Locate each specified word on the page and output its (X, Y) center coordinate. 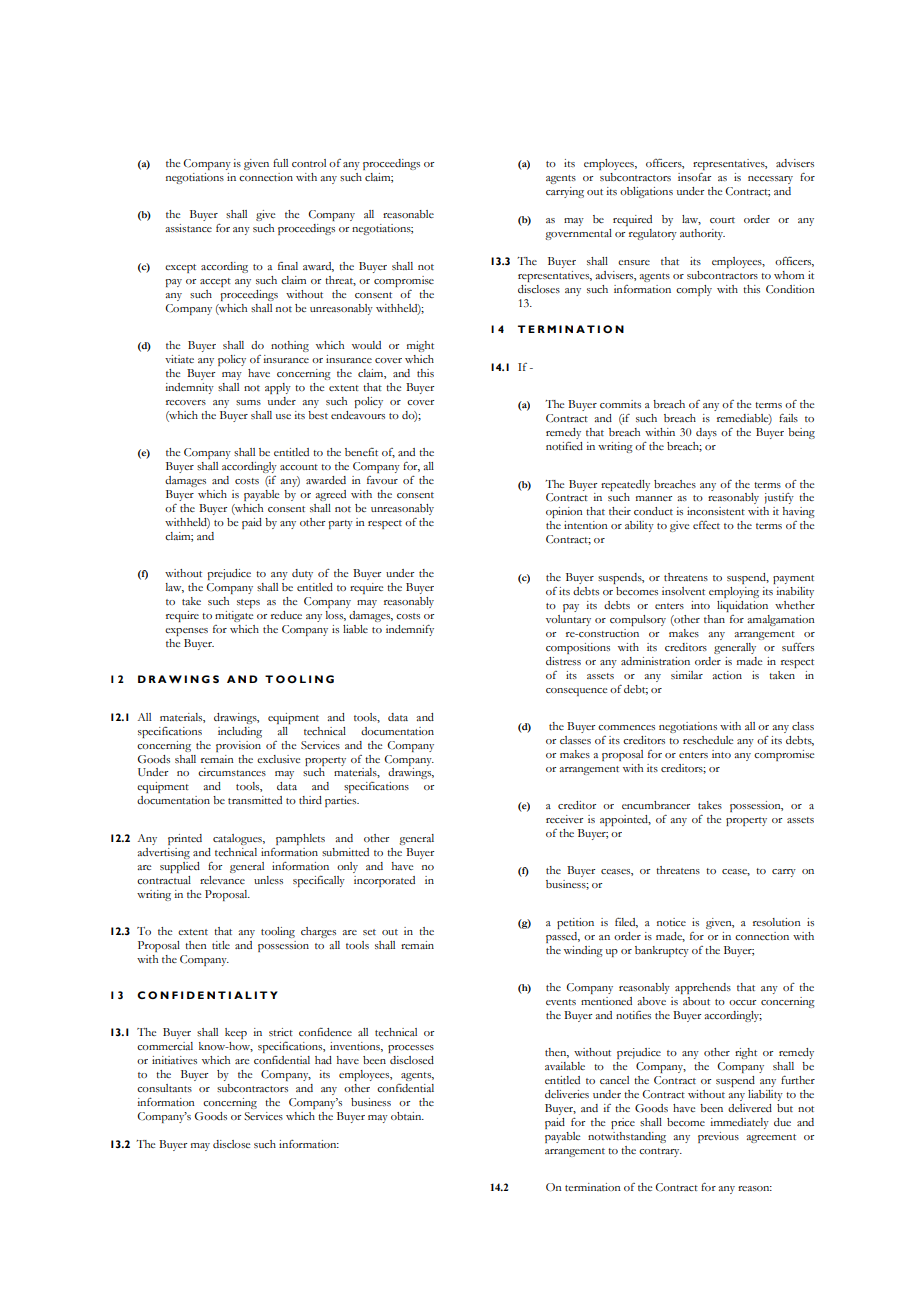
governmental (578, 234)
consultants (164, 1088)
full (280, 163)
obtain (407, 1116)
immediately (739, 1123)
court (722, 220)
